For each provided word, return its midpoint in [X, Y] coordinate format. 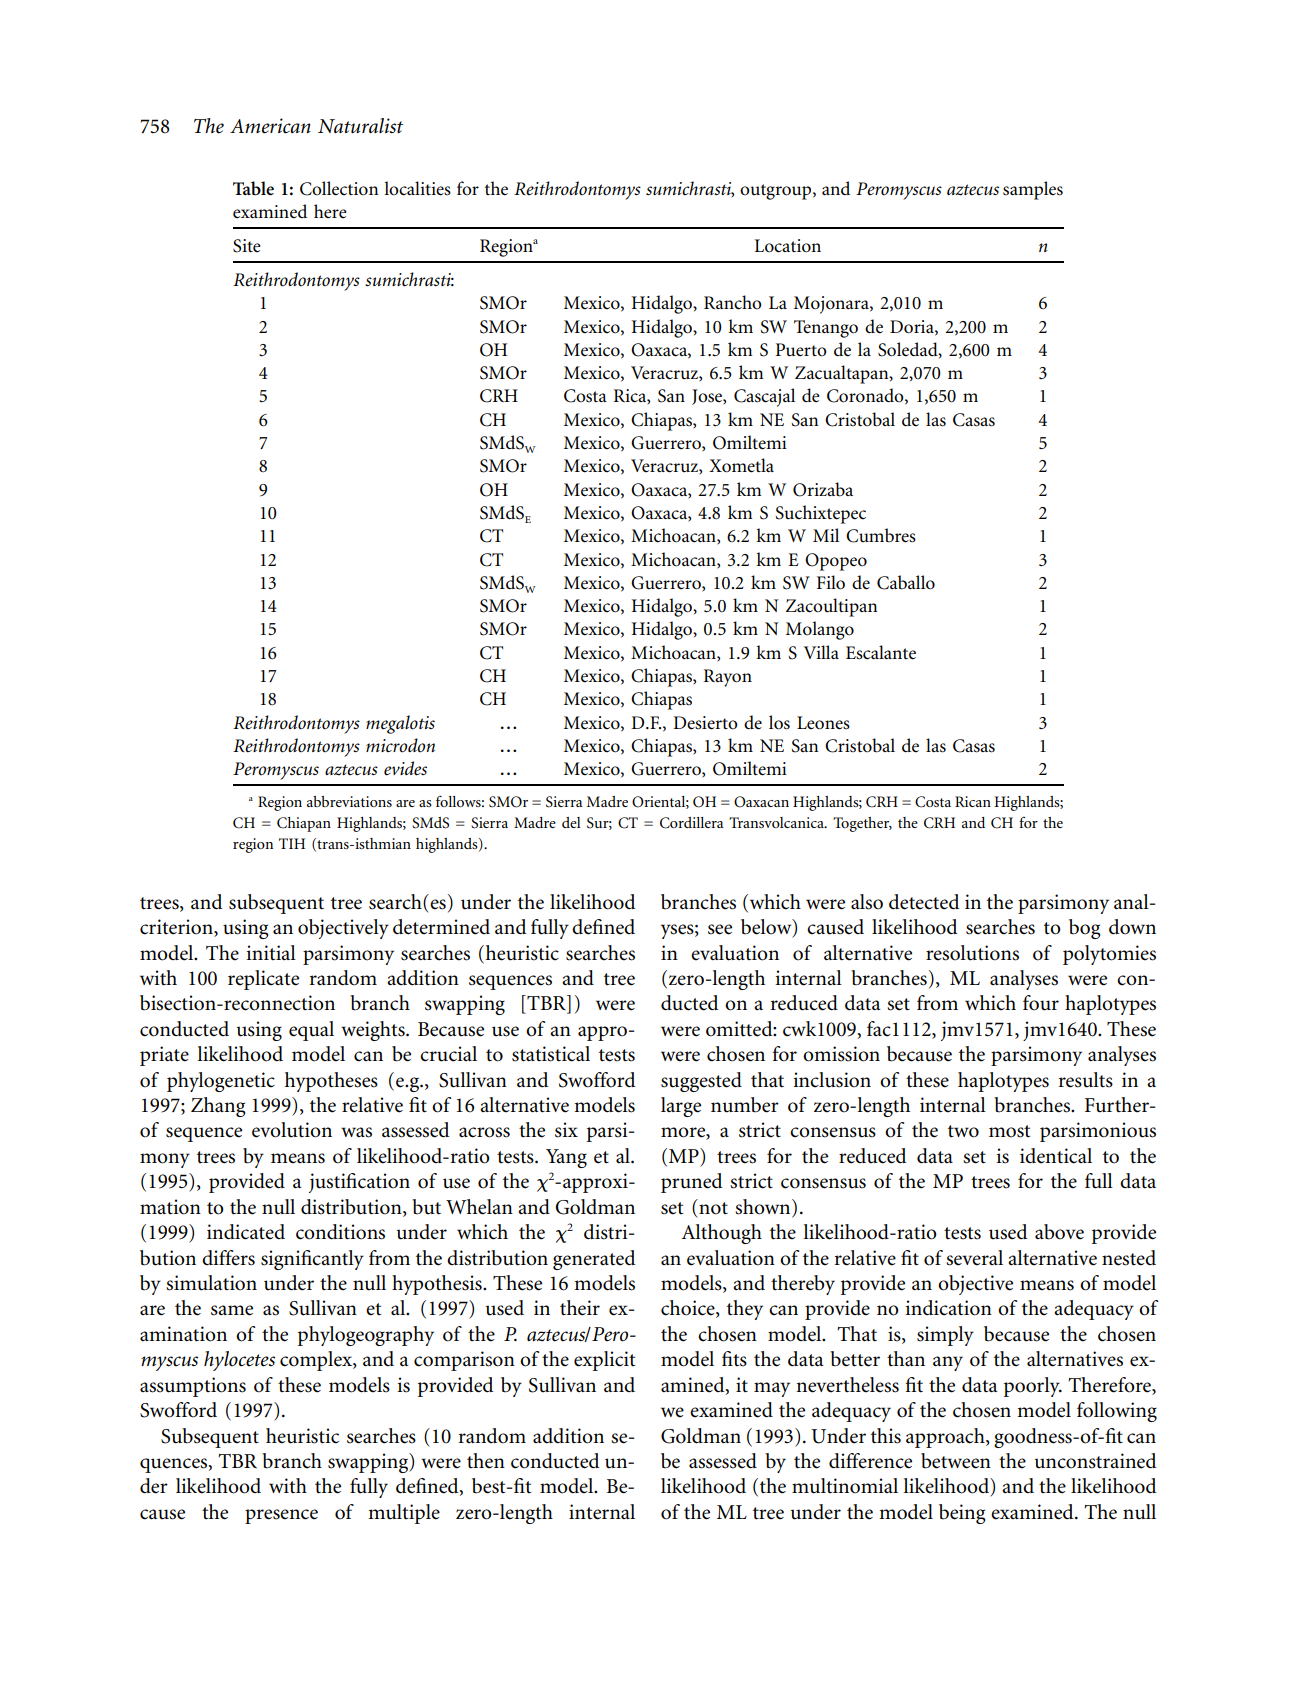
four [1041, 1003]
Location [787, 246]
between [956, 1461]
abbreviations [349, 801]
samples [1033, 190]
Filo [831, 582]
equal [311, 1031]
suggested [701, 1082]
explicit [604, 1361]
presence [281, 1516]
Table [253, 188]
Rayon [727, 678]
